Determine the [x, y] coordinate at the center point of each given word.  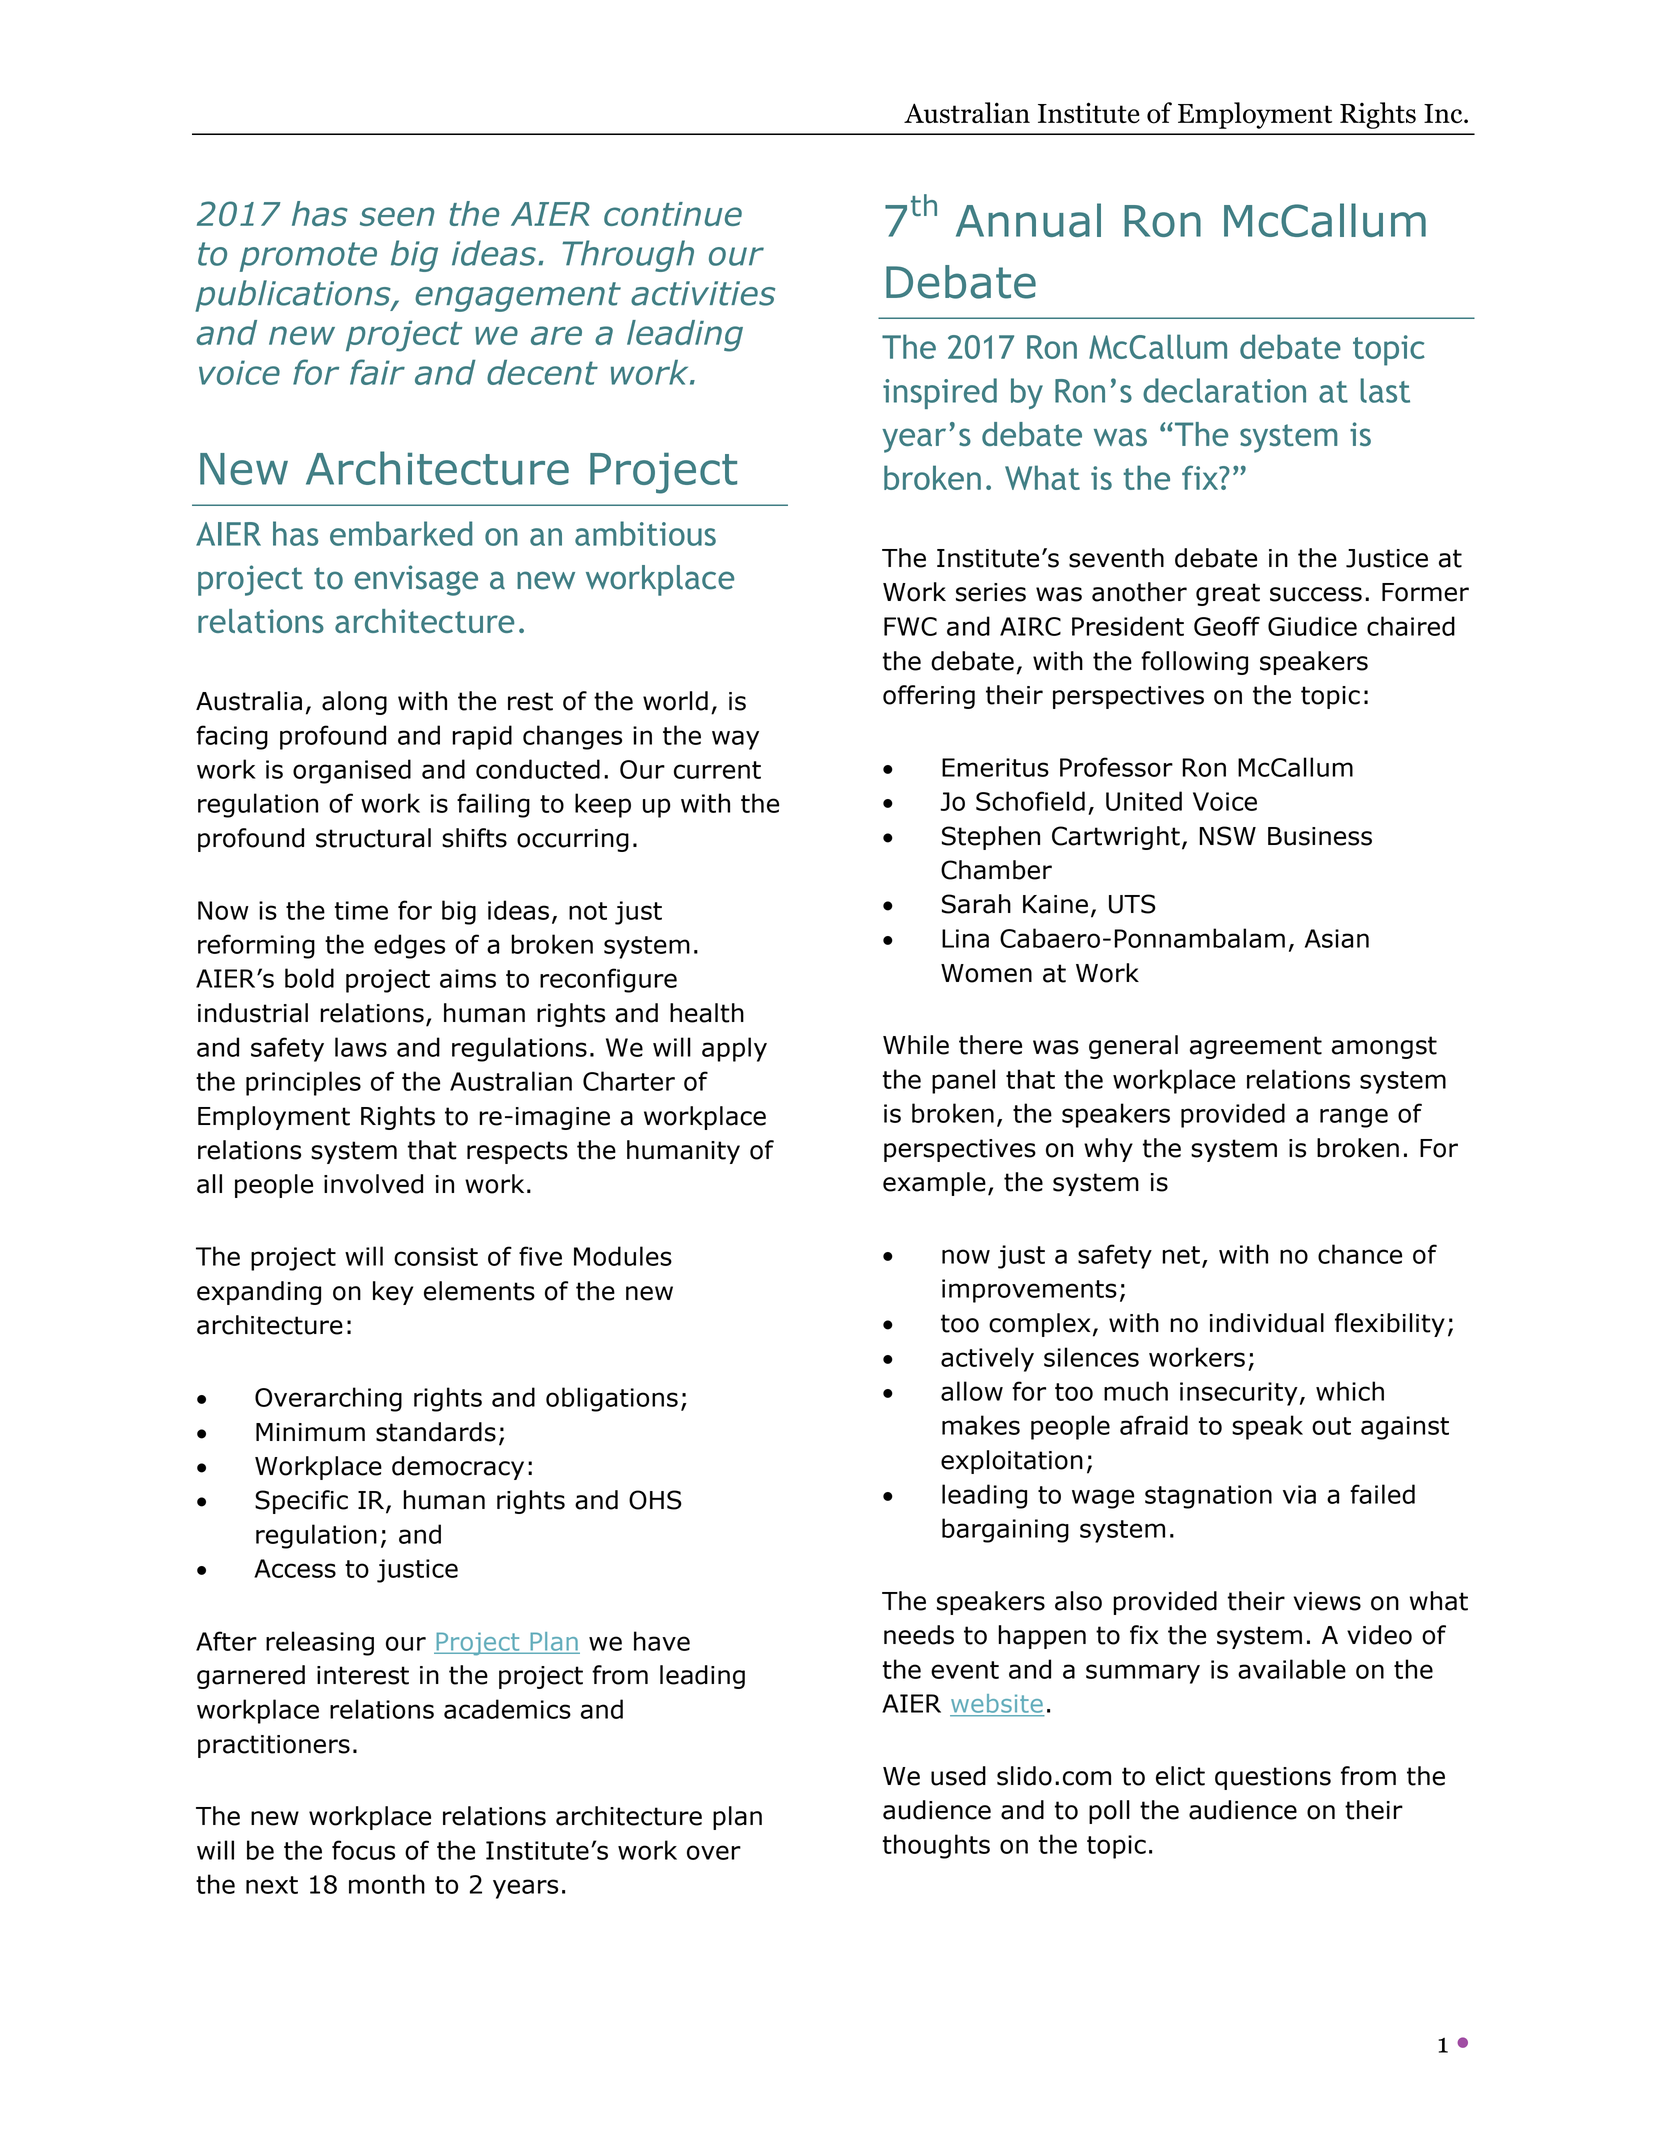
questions [1273, 1778]
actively [987, 1359]
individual [1267, 1323]
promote [308, 257]
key [393, 1293]
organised [352, 771]
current [717, 770]
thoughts [936, 1846]
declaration [1224, 390]
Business [1320, 836]
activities [703, 293]
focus [363, 1850]
